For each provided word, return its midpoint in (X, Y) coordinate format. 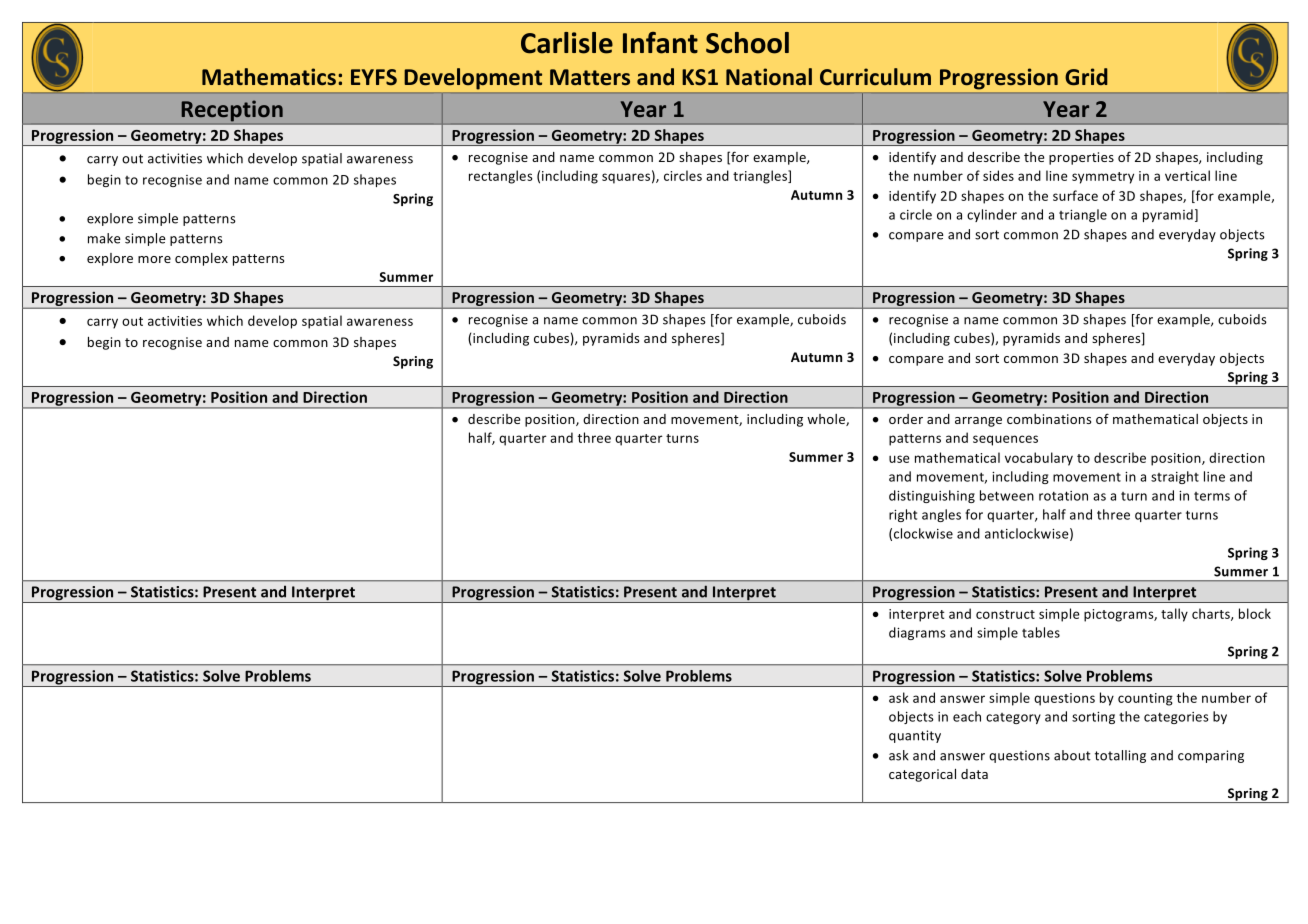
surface (1075, 195)
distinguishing (932, 496)
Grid (1086, 76)
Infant (660, 43)
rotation (1063, 496)
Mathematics (269, 77)
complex (201, 259)
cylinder (992, 215)
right (903, 515)
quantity (915, 736)
